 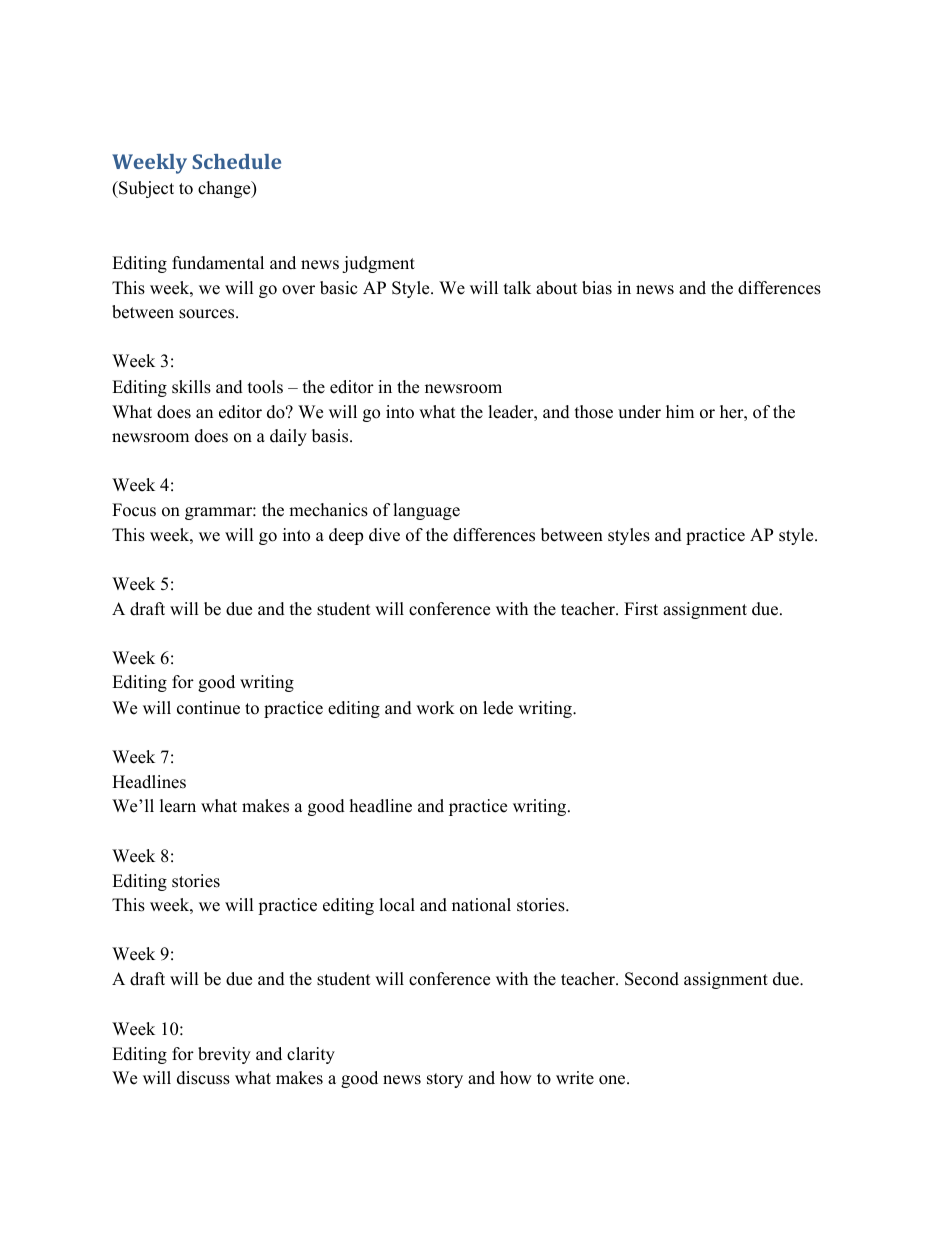 I want to click on judgment, so click(x=378, y=264).
